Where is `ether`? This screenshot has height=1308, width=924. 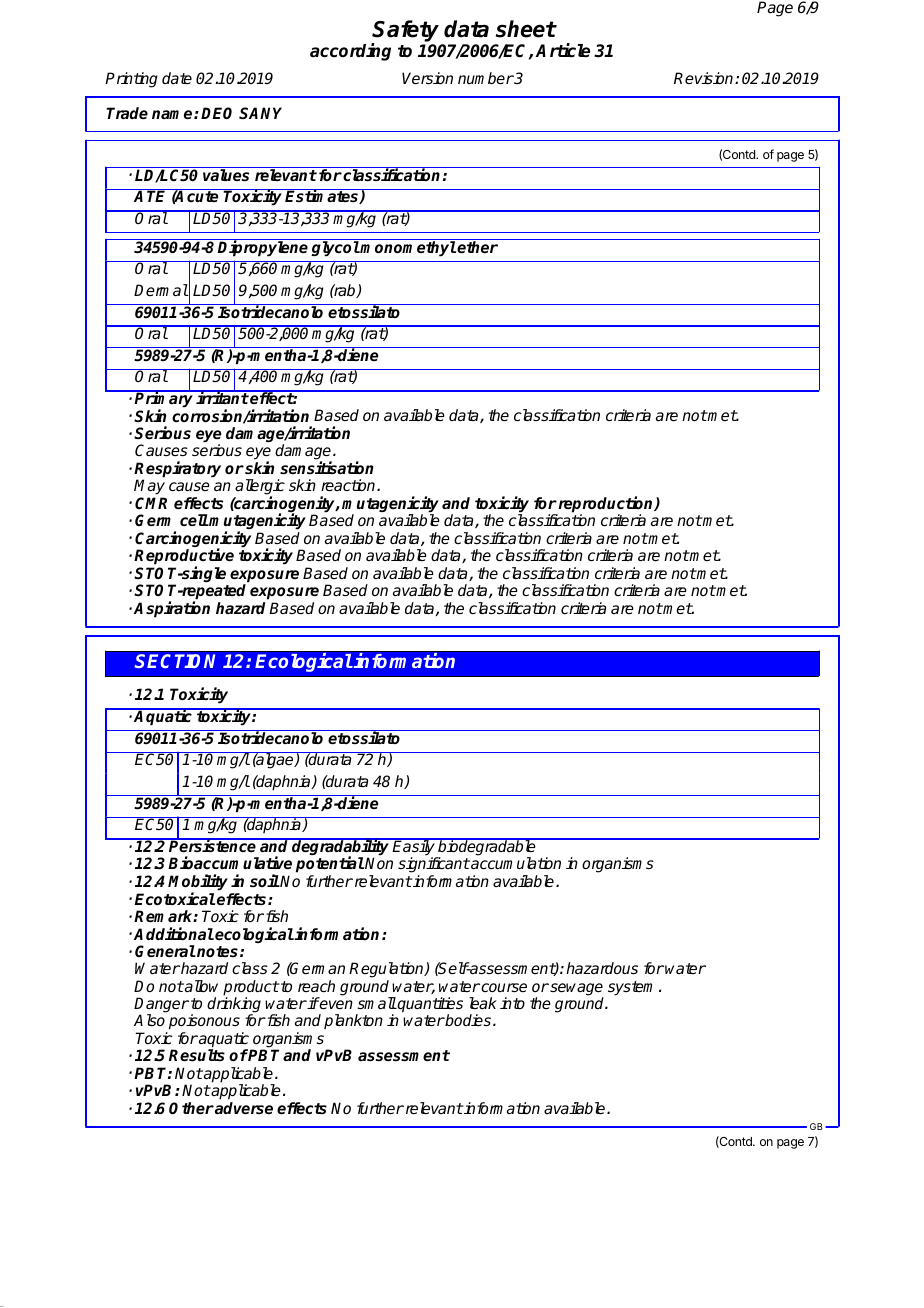 ether is located at coordinates (477, 247).
